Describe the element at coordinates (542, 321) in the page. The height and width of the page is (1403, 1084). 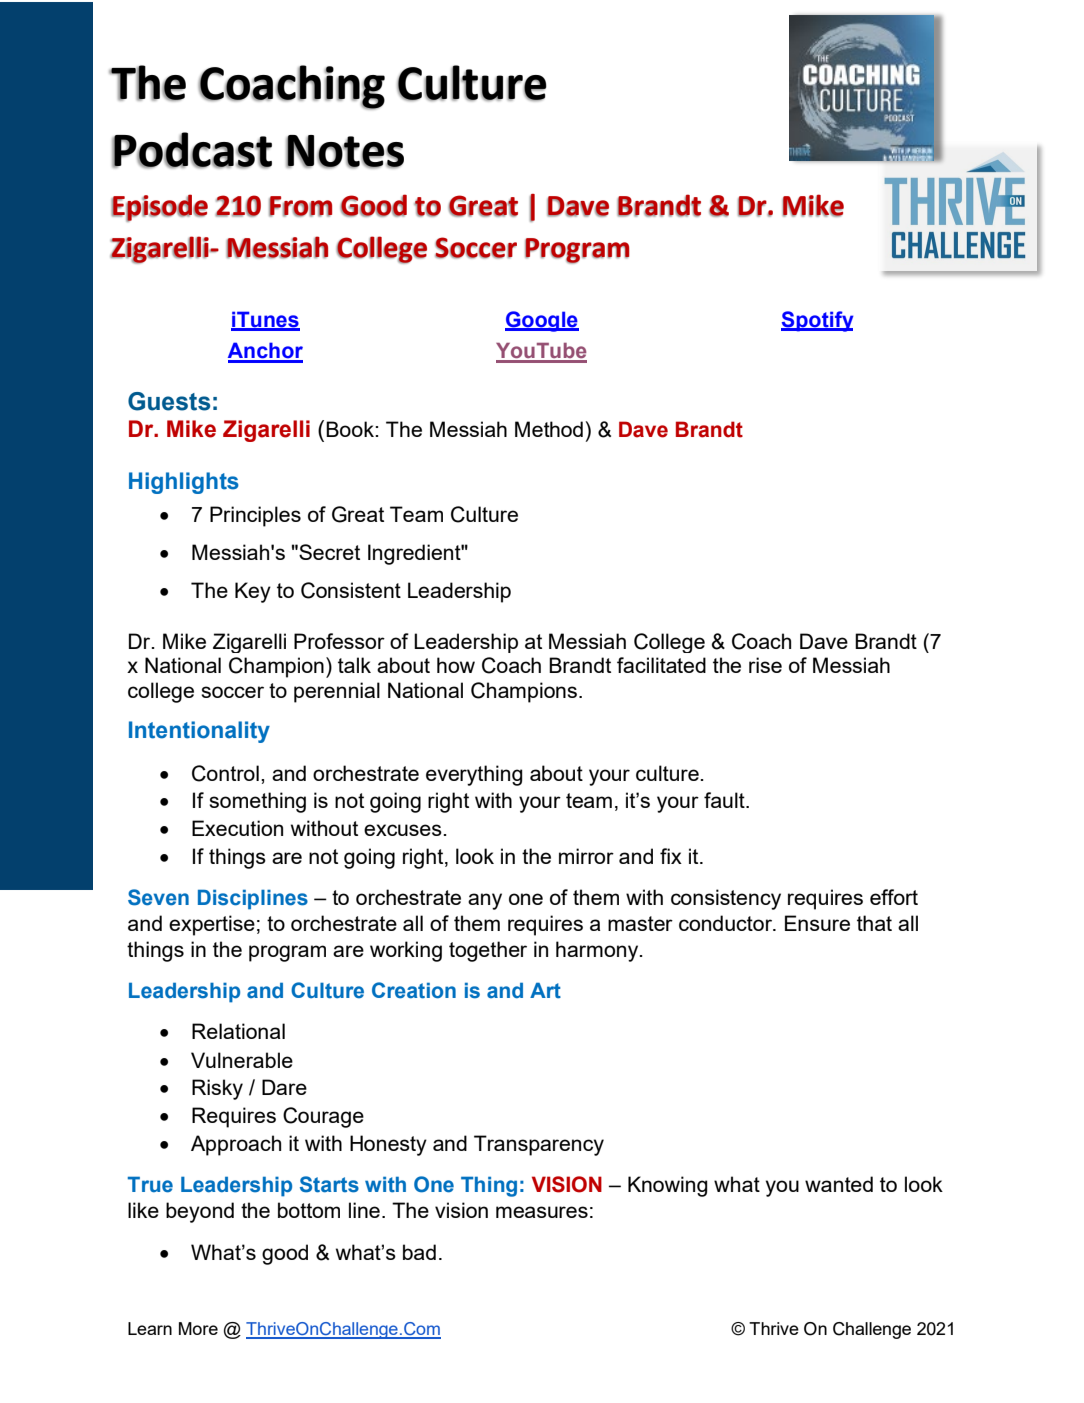
I see `Google` at that location.
